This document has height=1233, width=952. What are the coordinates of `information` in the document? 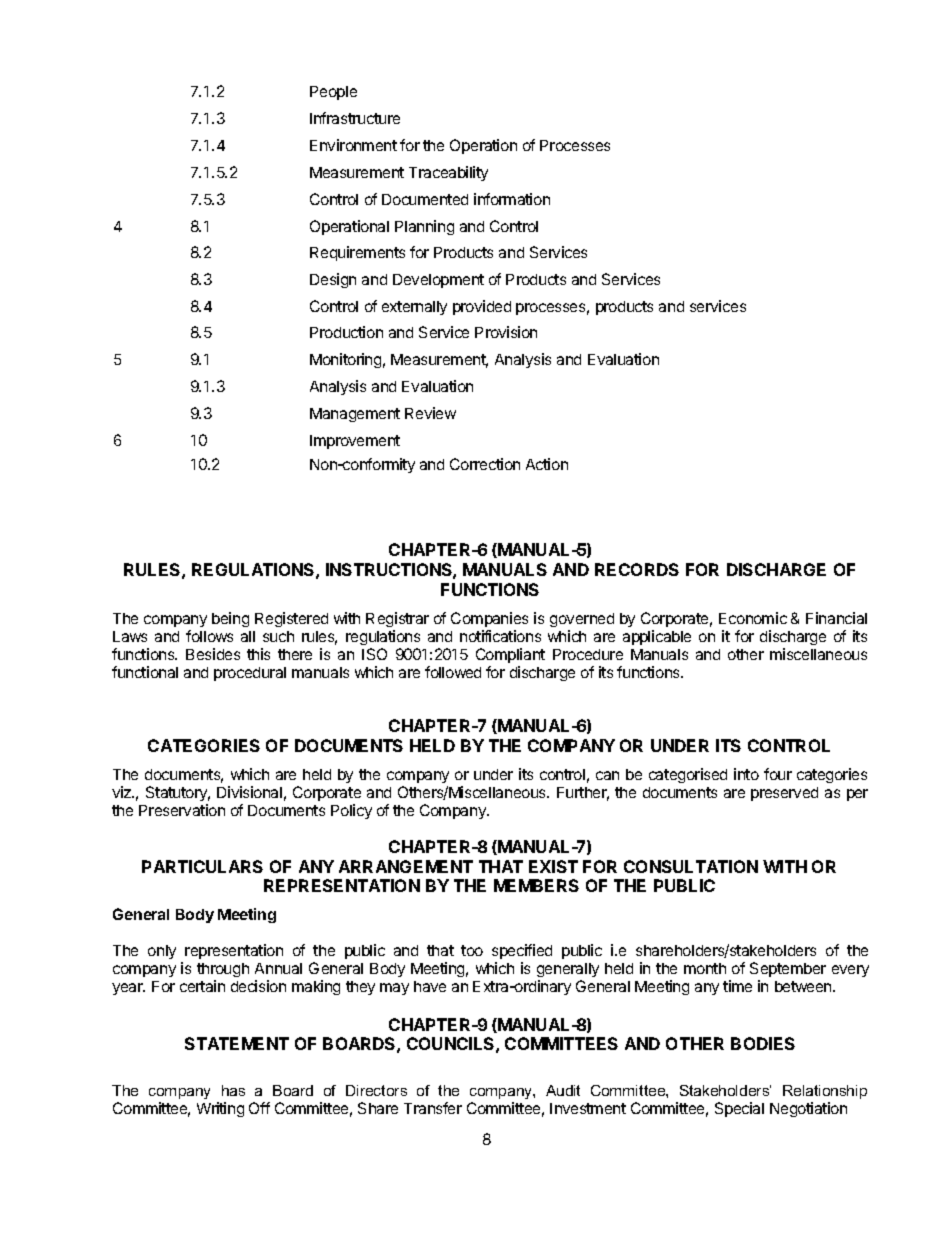 It's located at (512, 199).
